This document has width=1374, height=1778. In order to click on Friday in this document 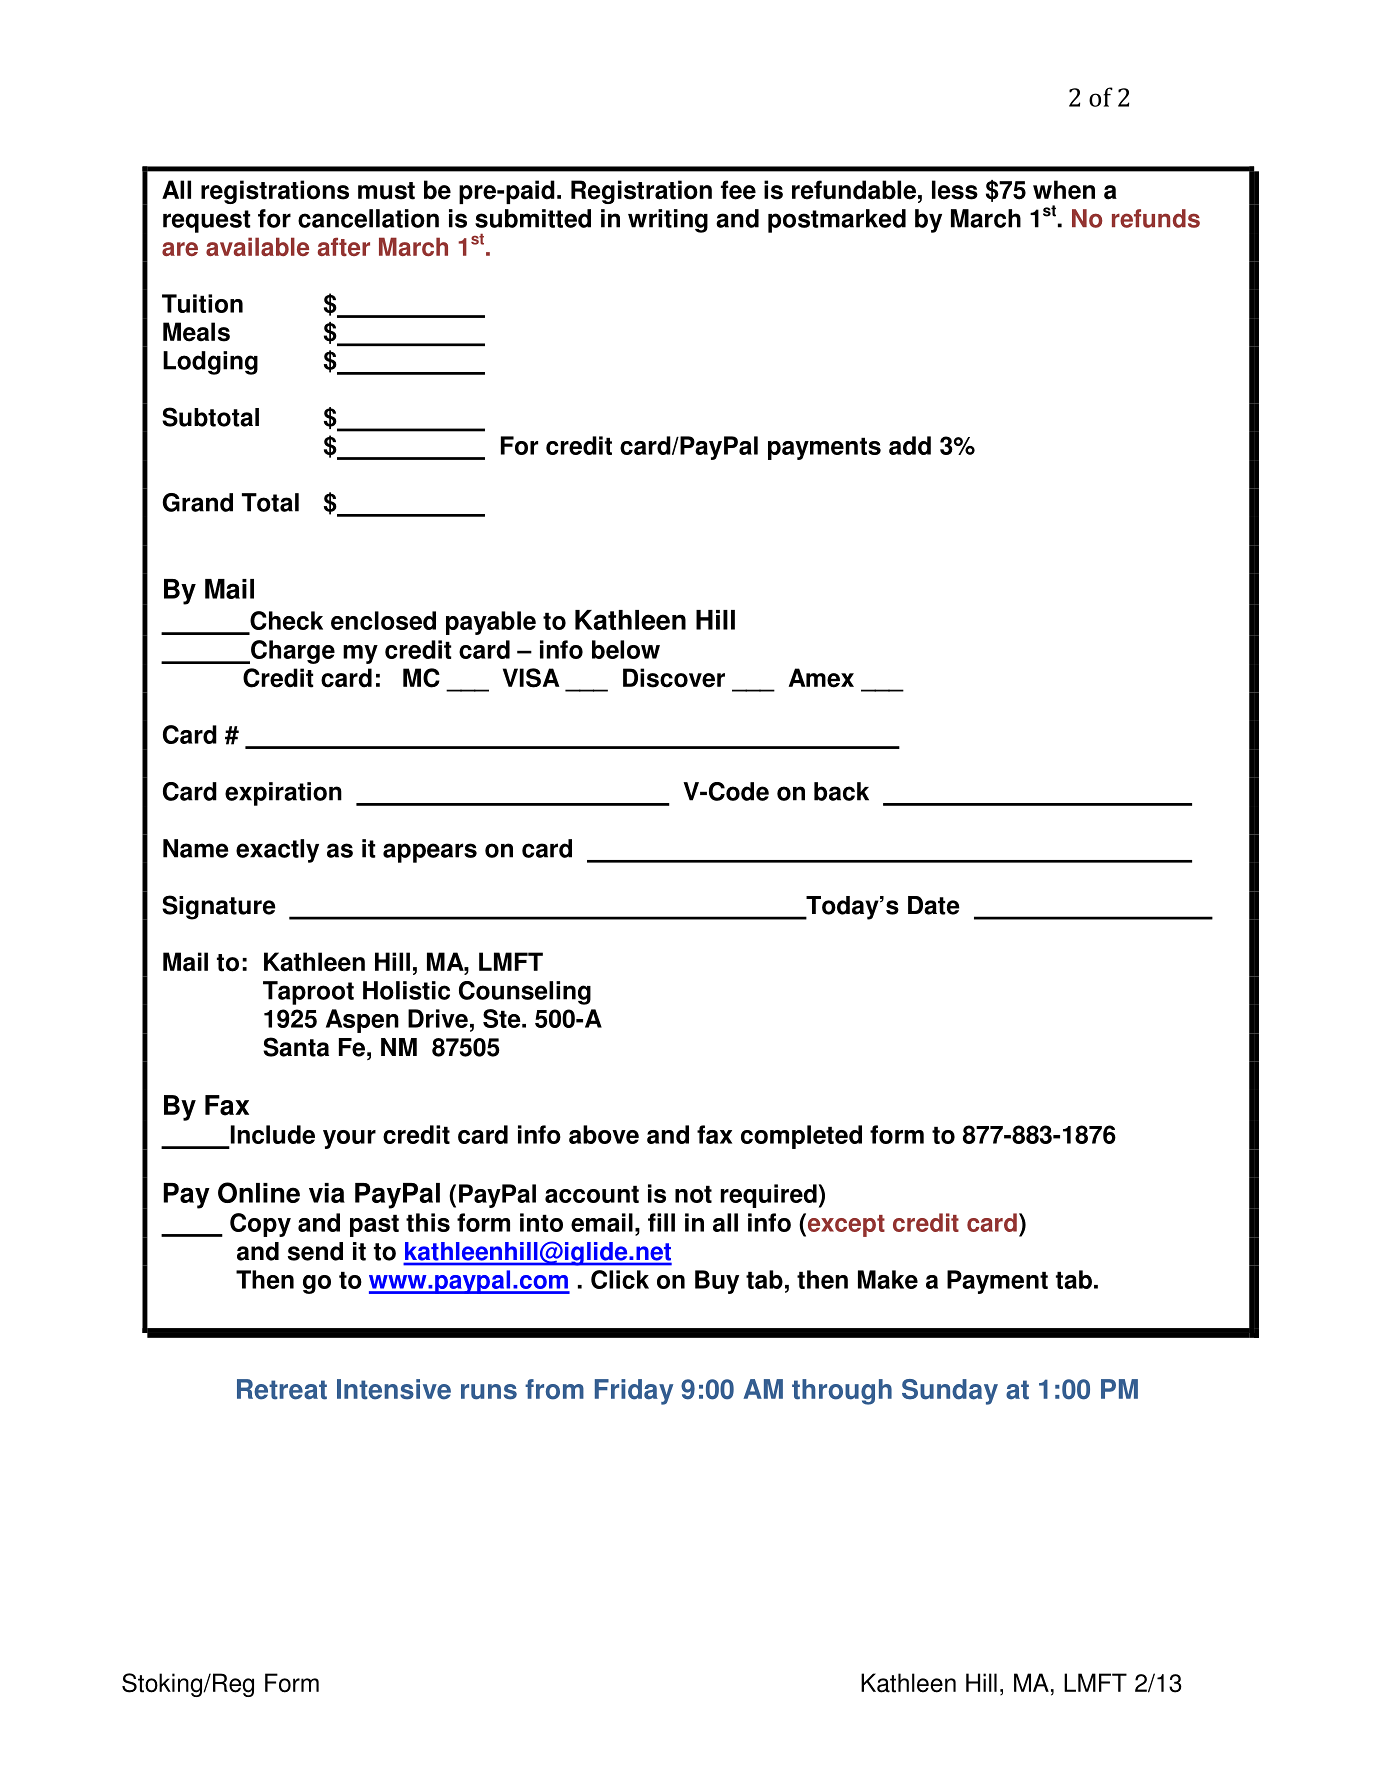, I will do `click(634, 1392)`.
